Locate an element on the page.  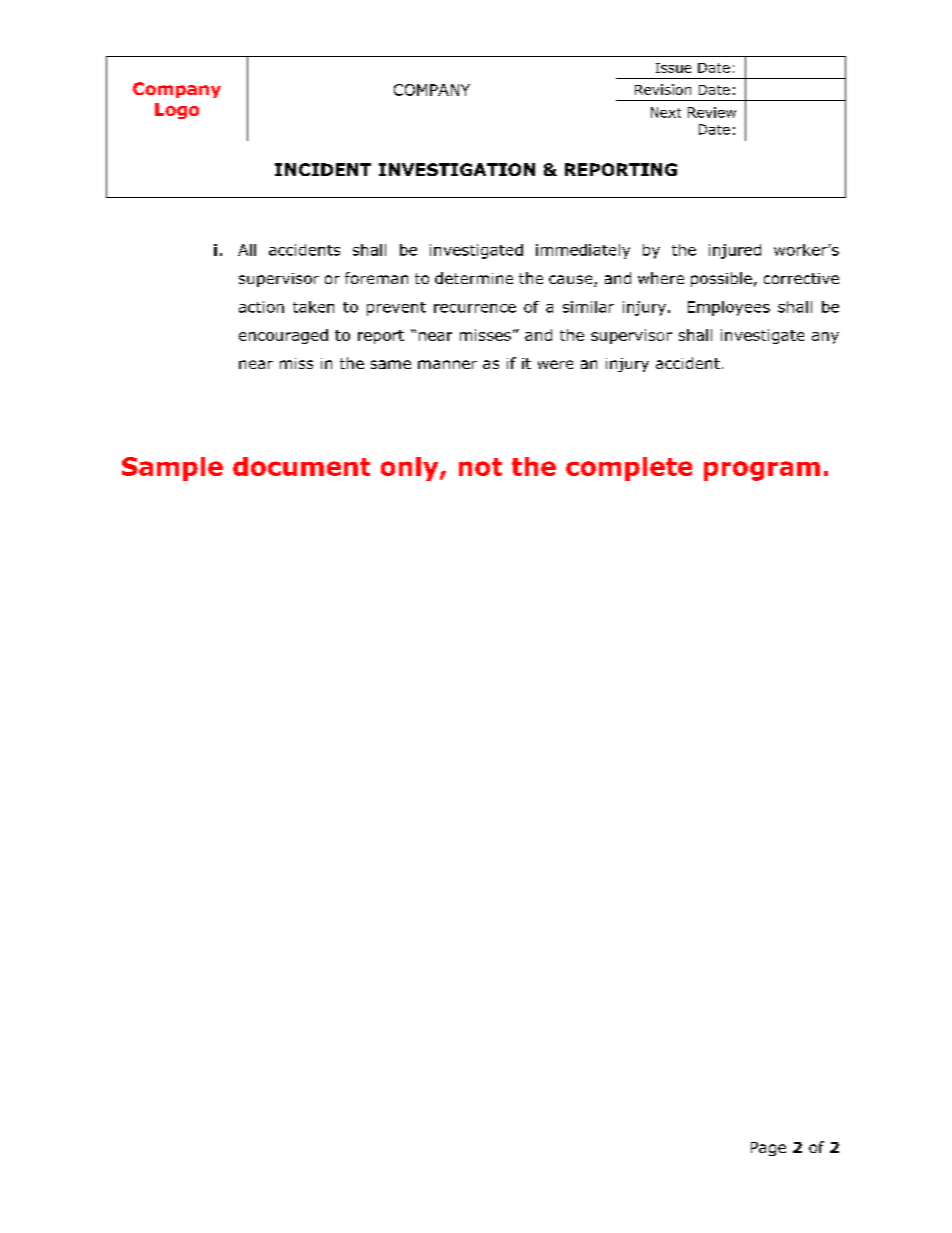
Review is located at coordinates (712, 112).
